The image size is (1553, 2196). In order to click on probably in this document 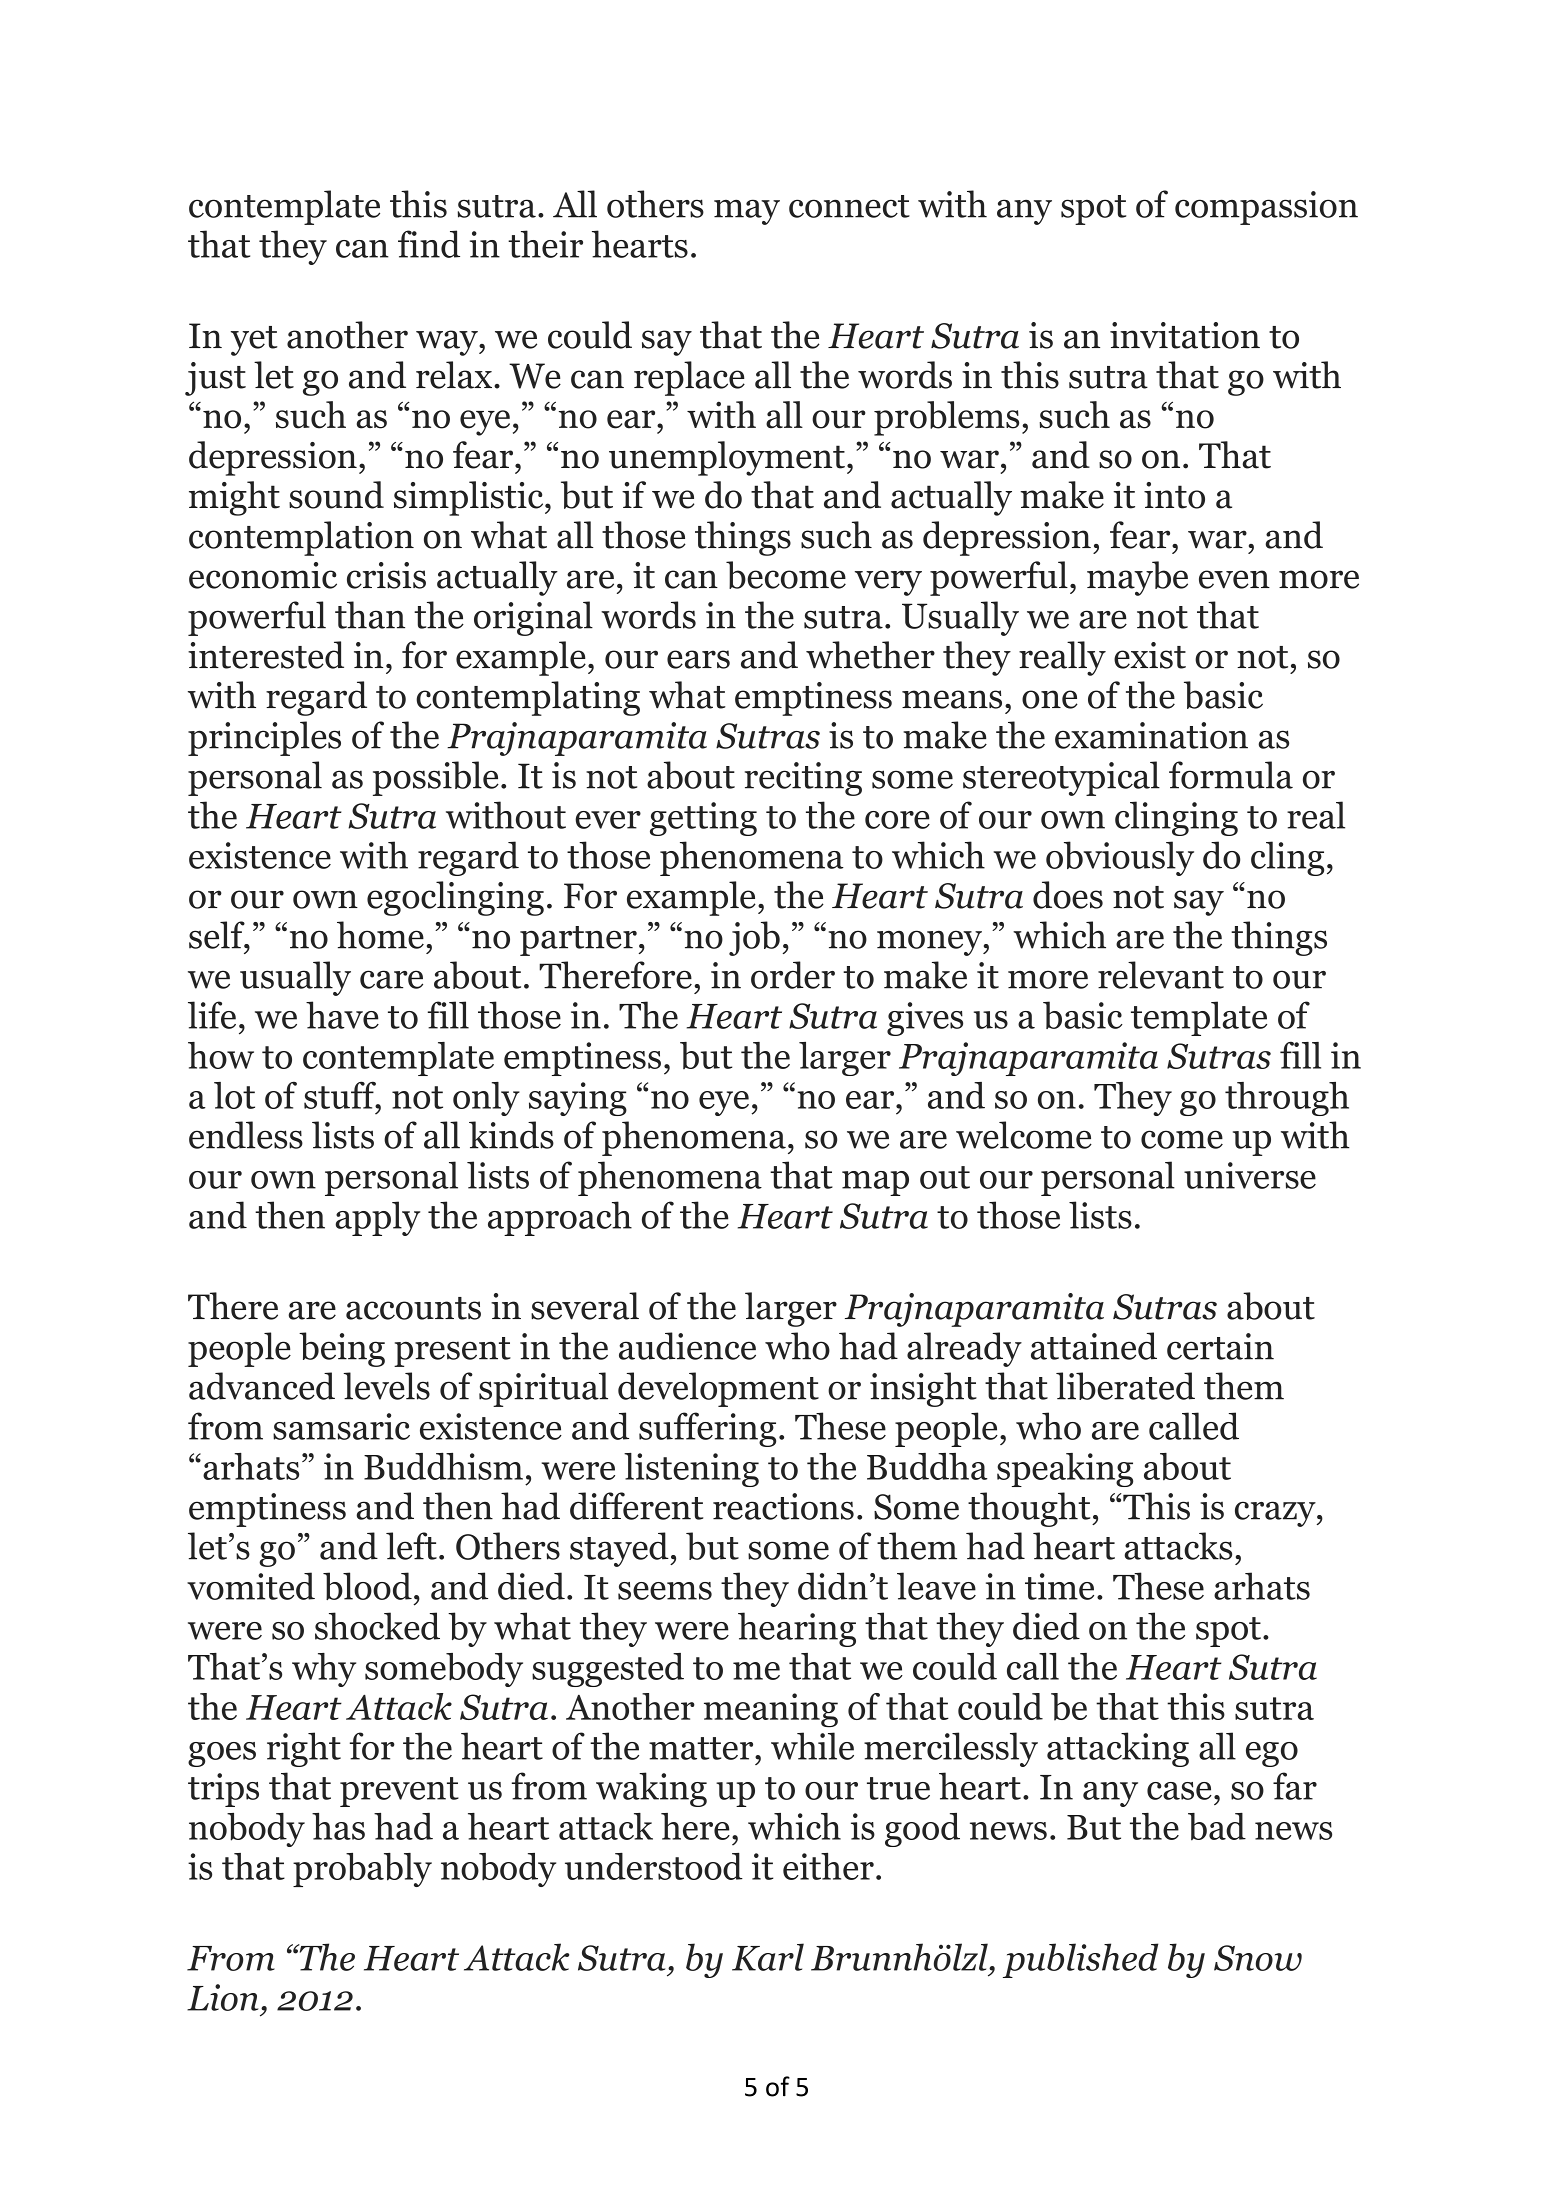, I will do `click(362, 1870)`.
